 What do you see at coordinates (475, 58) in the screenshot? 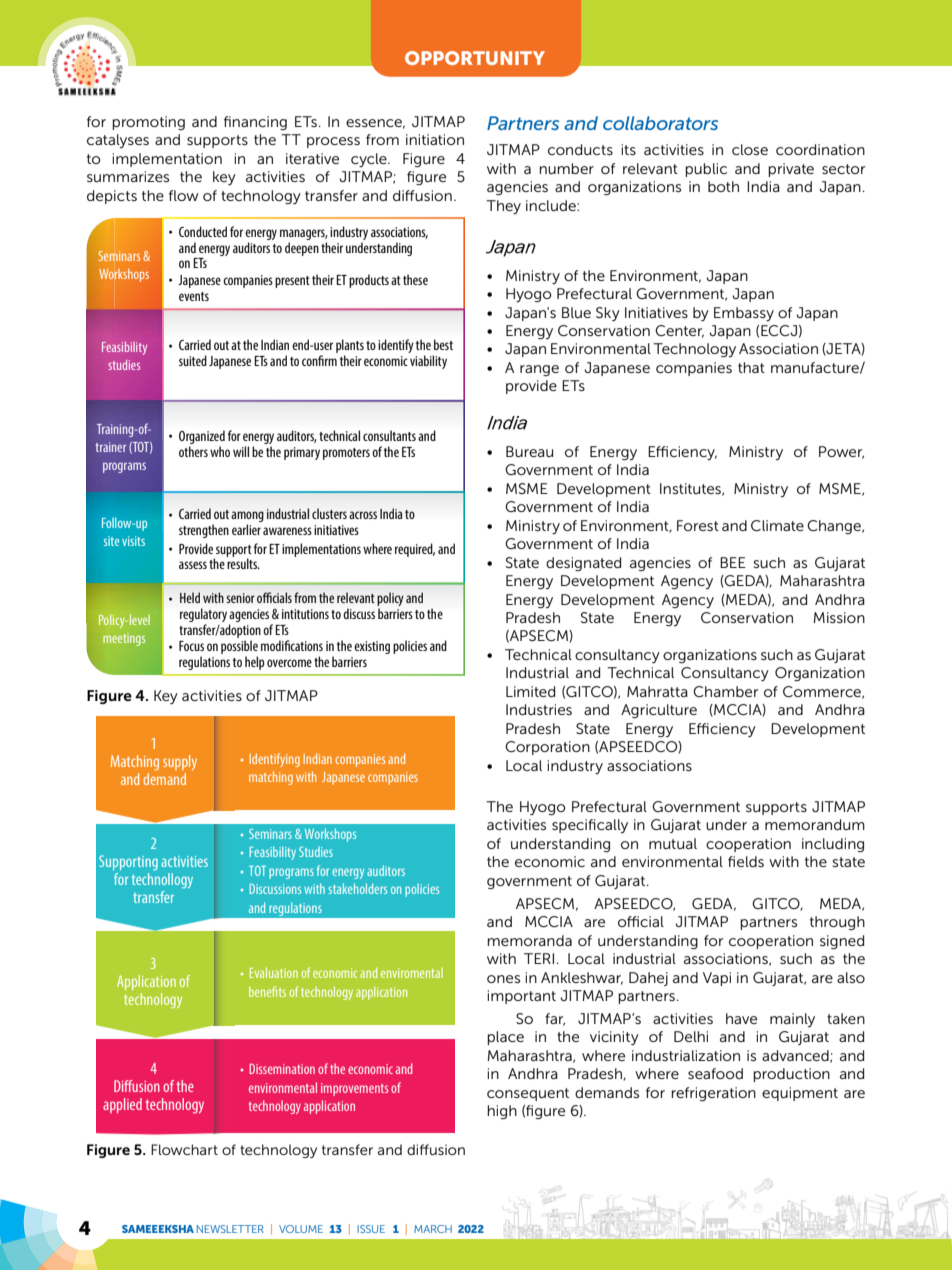
I see `OPPORTUNITY` at bounding box center [475, 58].
